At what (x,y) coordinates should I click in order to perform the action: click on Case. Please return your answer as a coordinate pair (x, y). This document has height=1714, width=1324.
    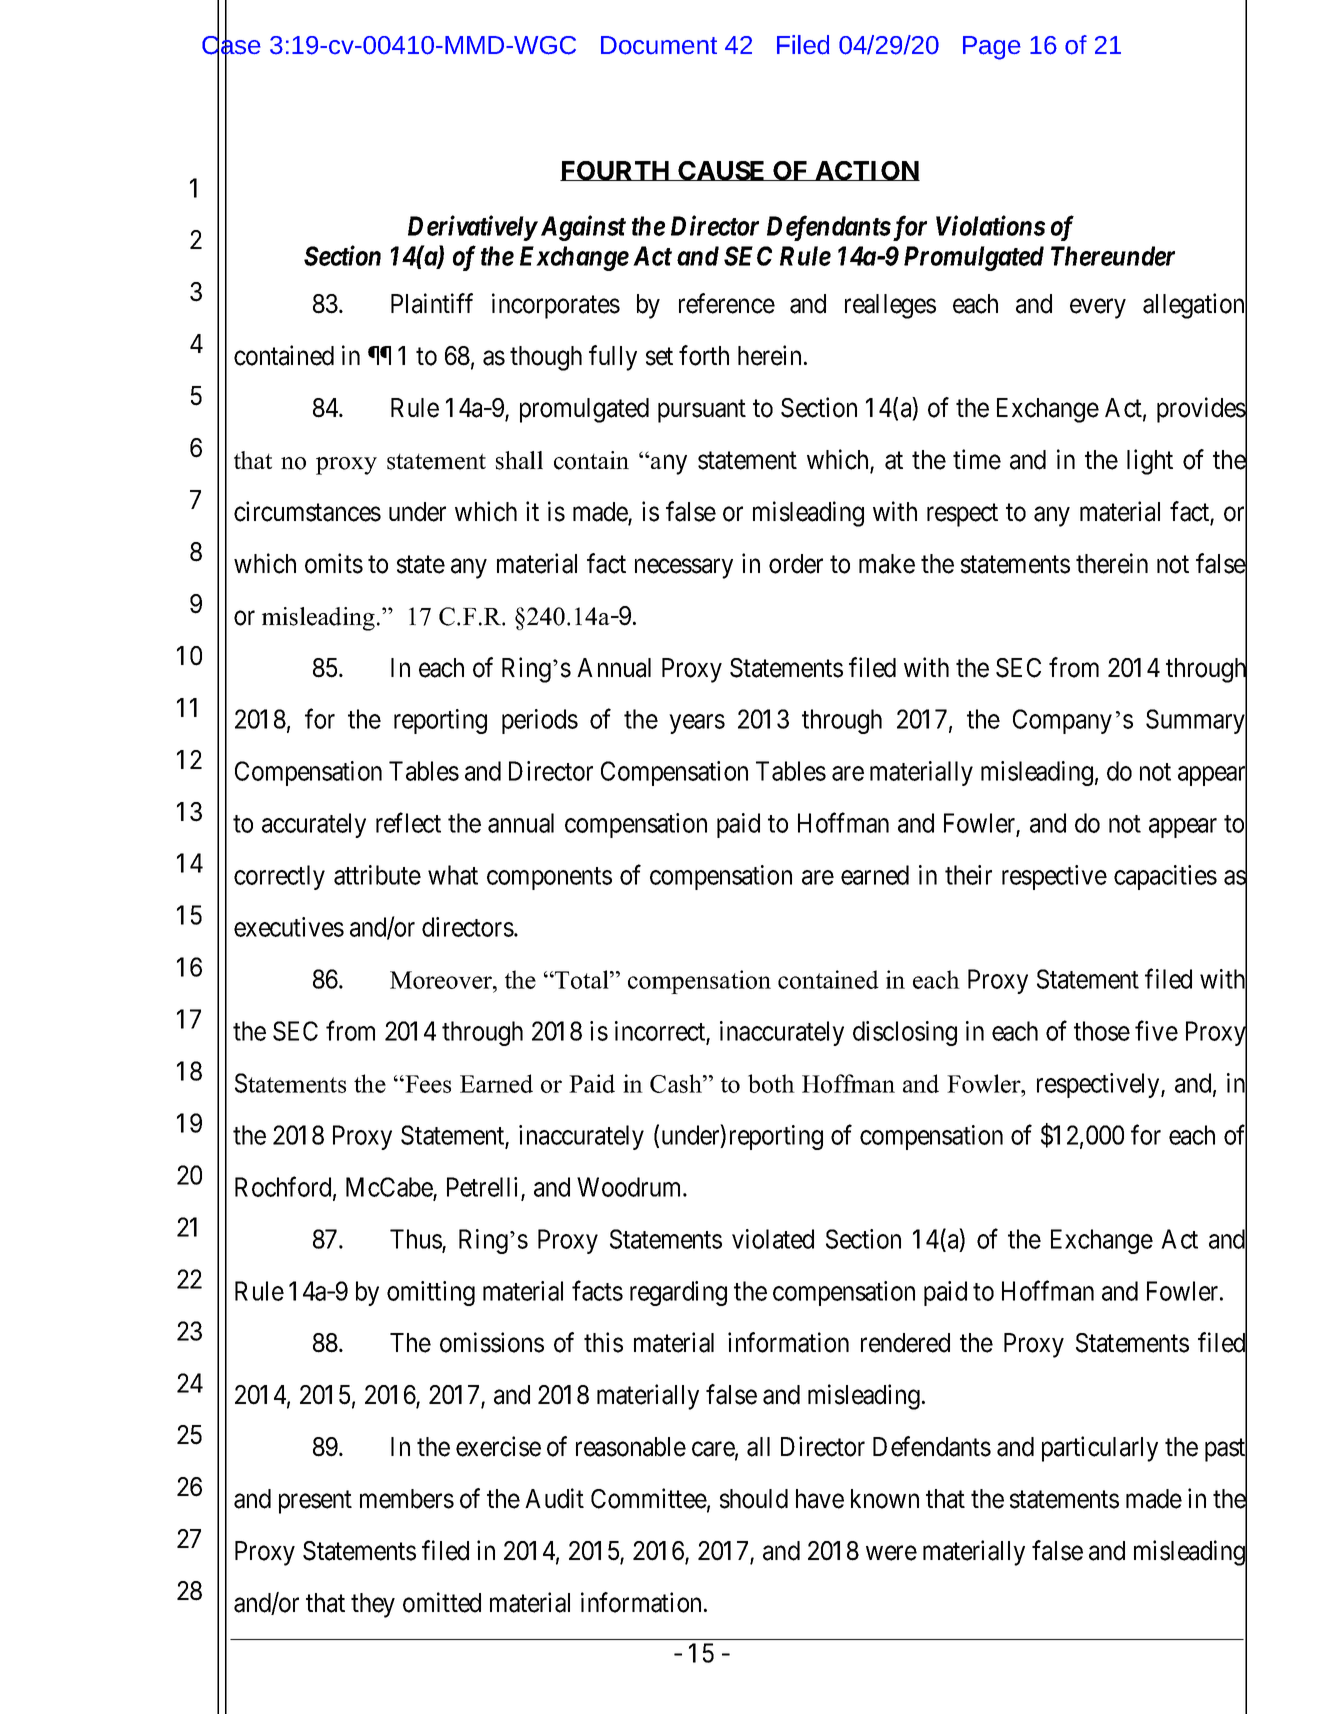
    Looking at the image, I should click on (231, 45).
